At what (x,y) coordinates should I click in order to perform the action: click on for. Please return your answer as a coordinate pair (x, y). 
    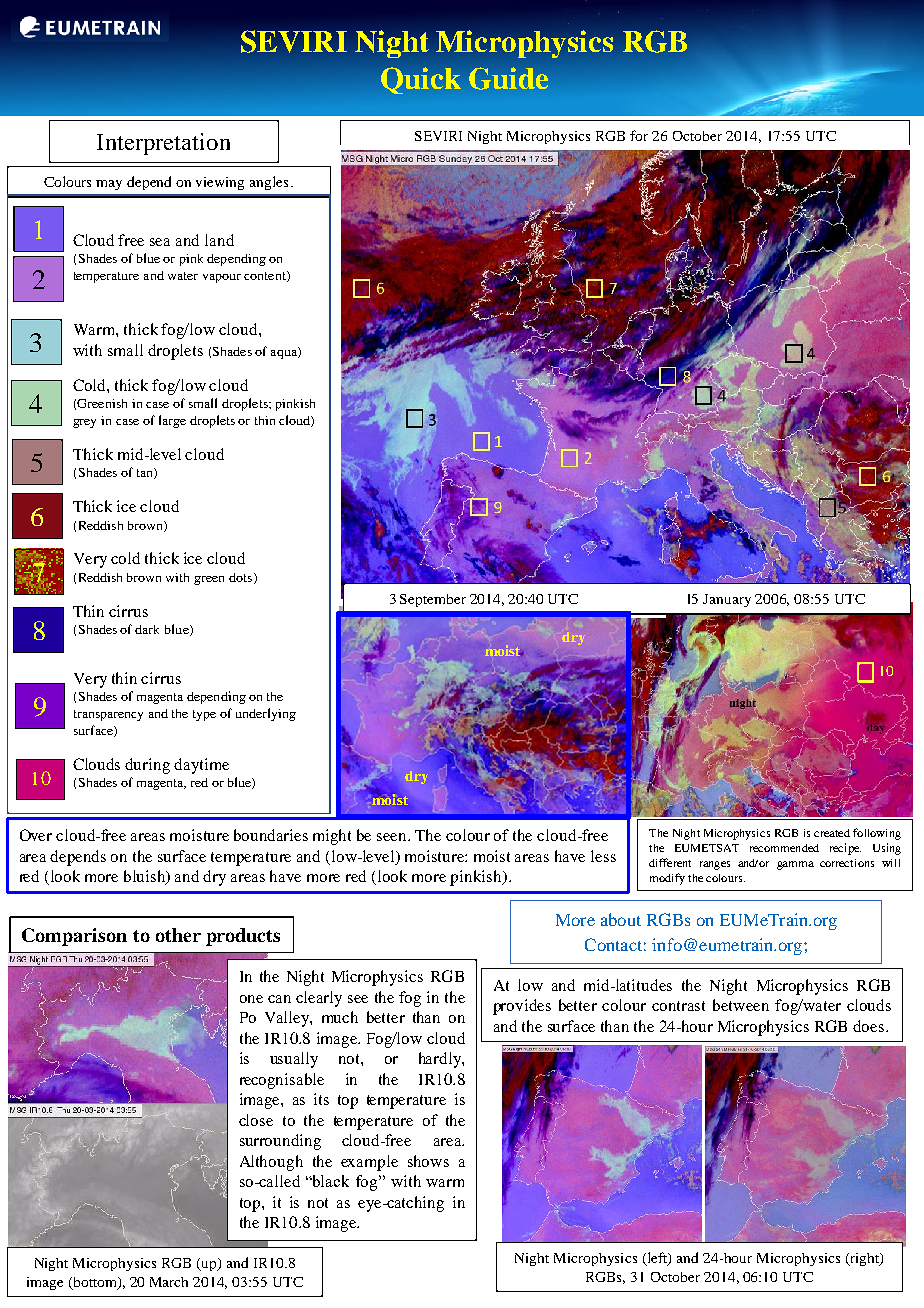
    Looking at the image, I should click on (639, 135).
